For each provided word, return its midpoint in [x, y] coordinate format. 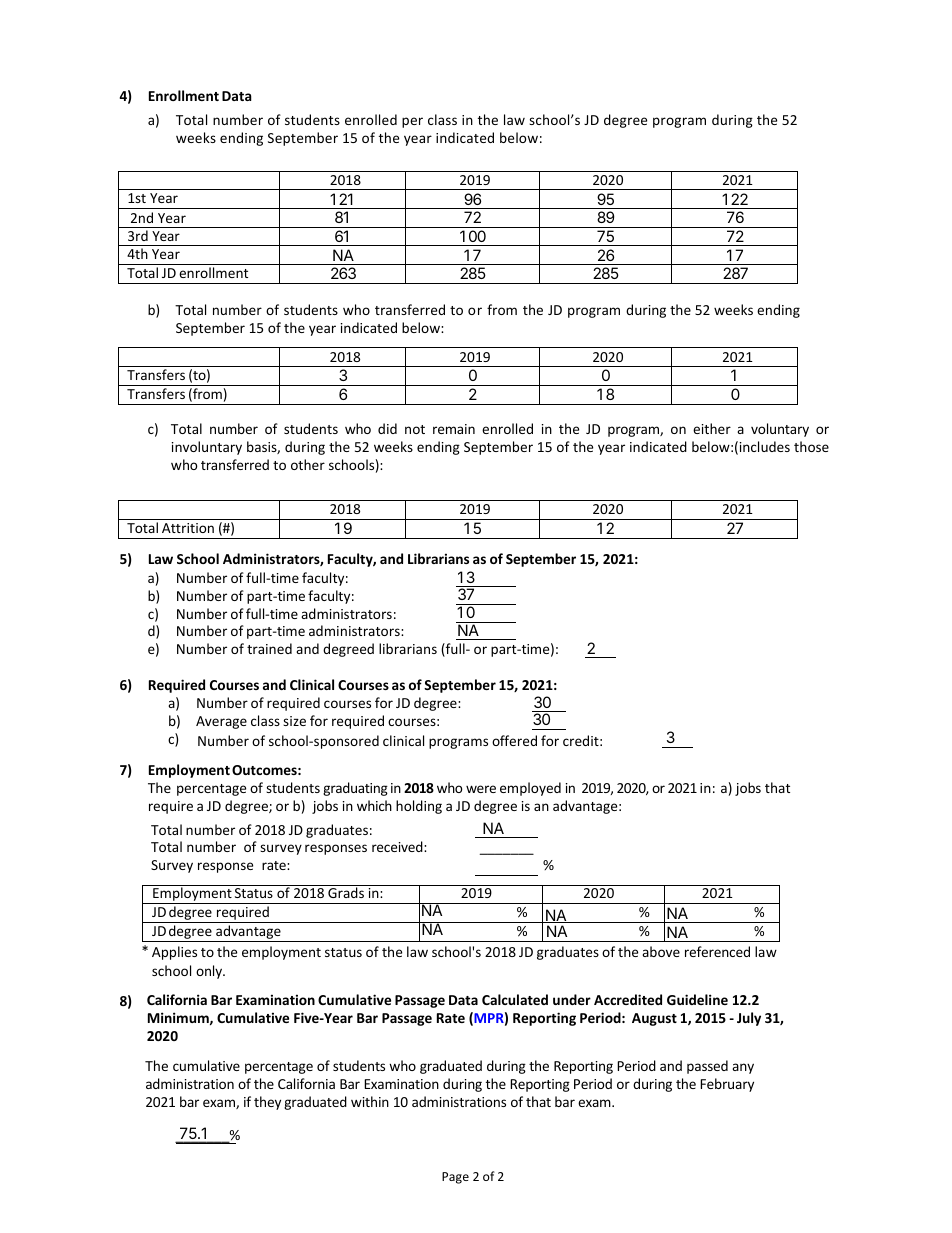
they [267, 1103]
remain [454, 429]
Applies [174, 953]
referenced [717, 951]
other [308, 464]
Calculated [515, 999]
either [712, 428]
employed [530, 789]
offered [514, 740]
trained [269, 648]
